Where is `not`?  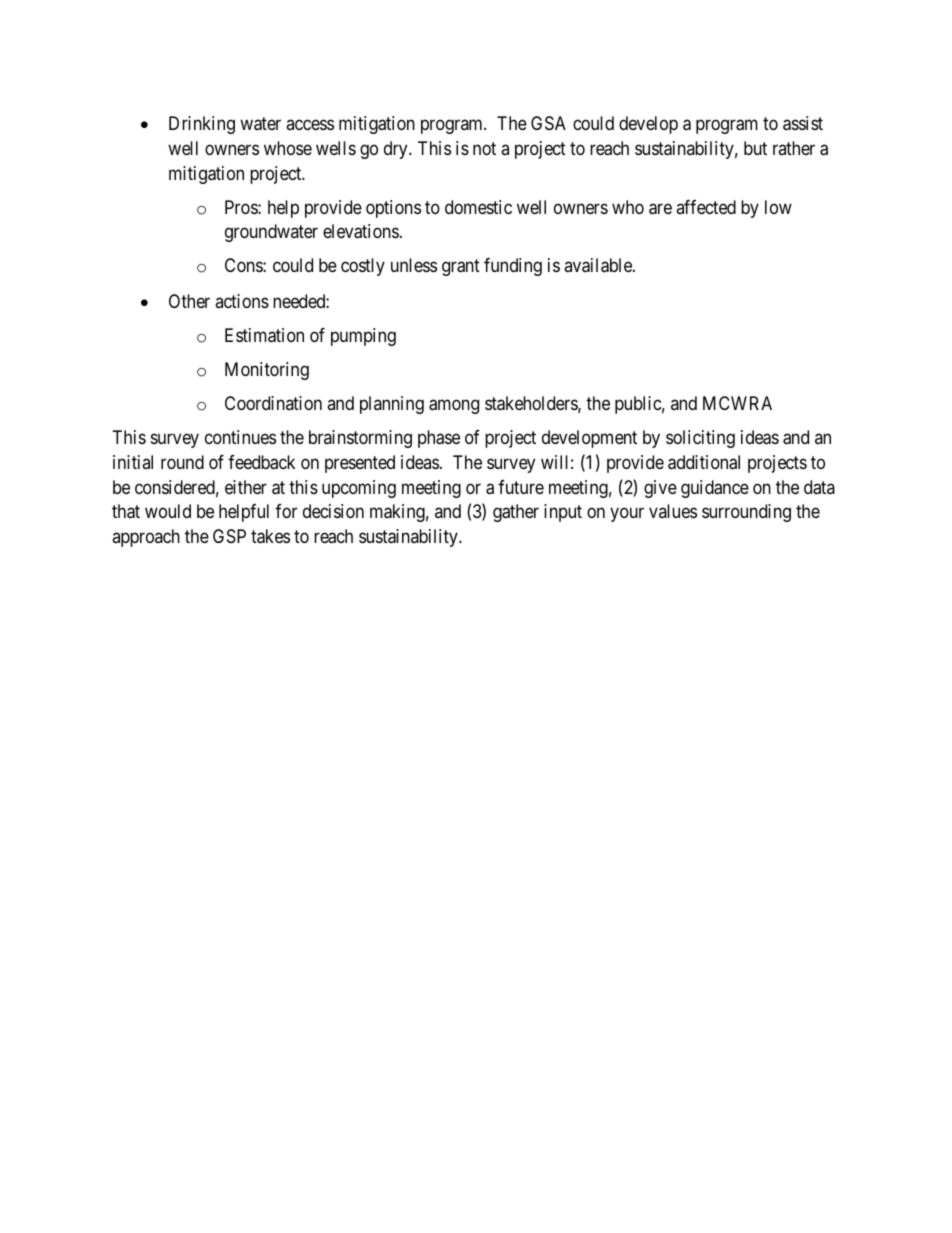
not is located at coordinates (484, 148).
